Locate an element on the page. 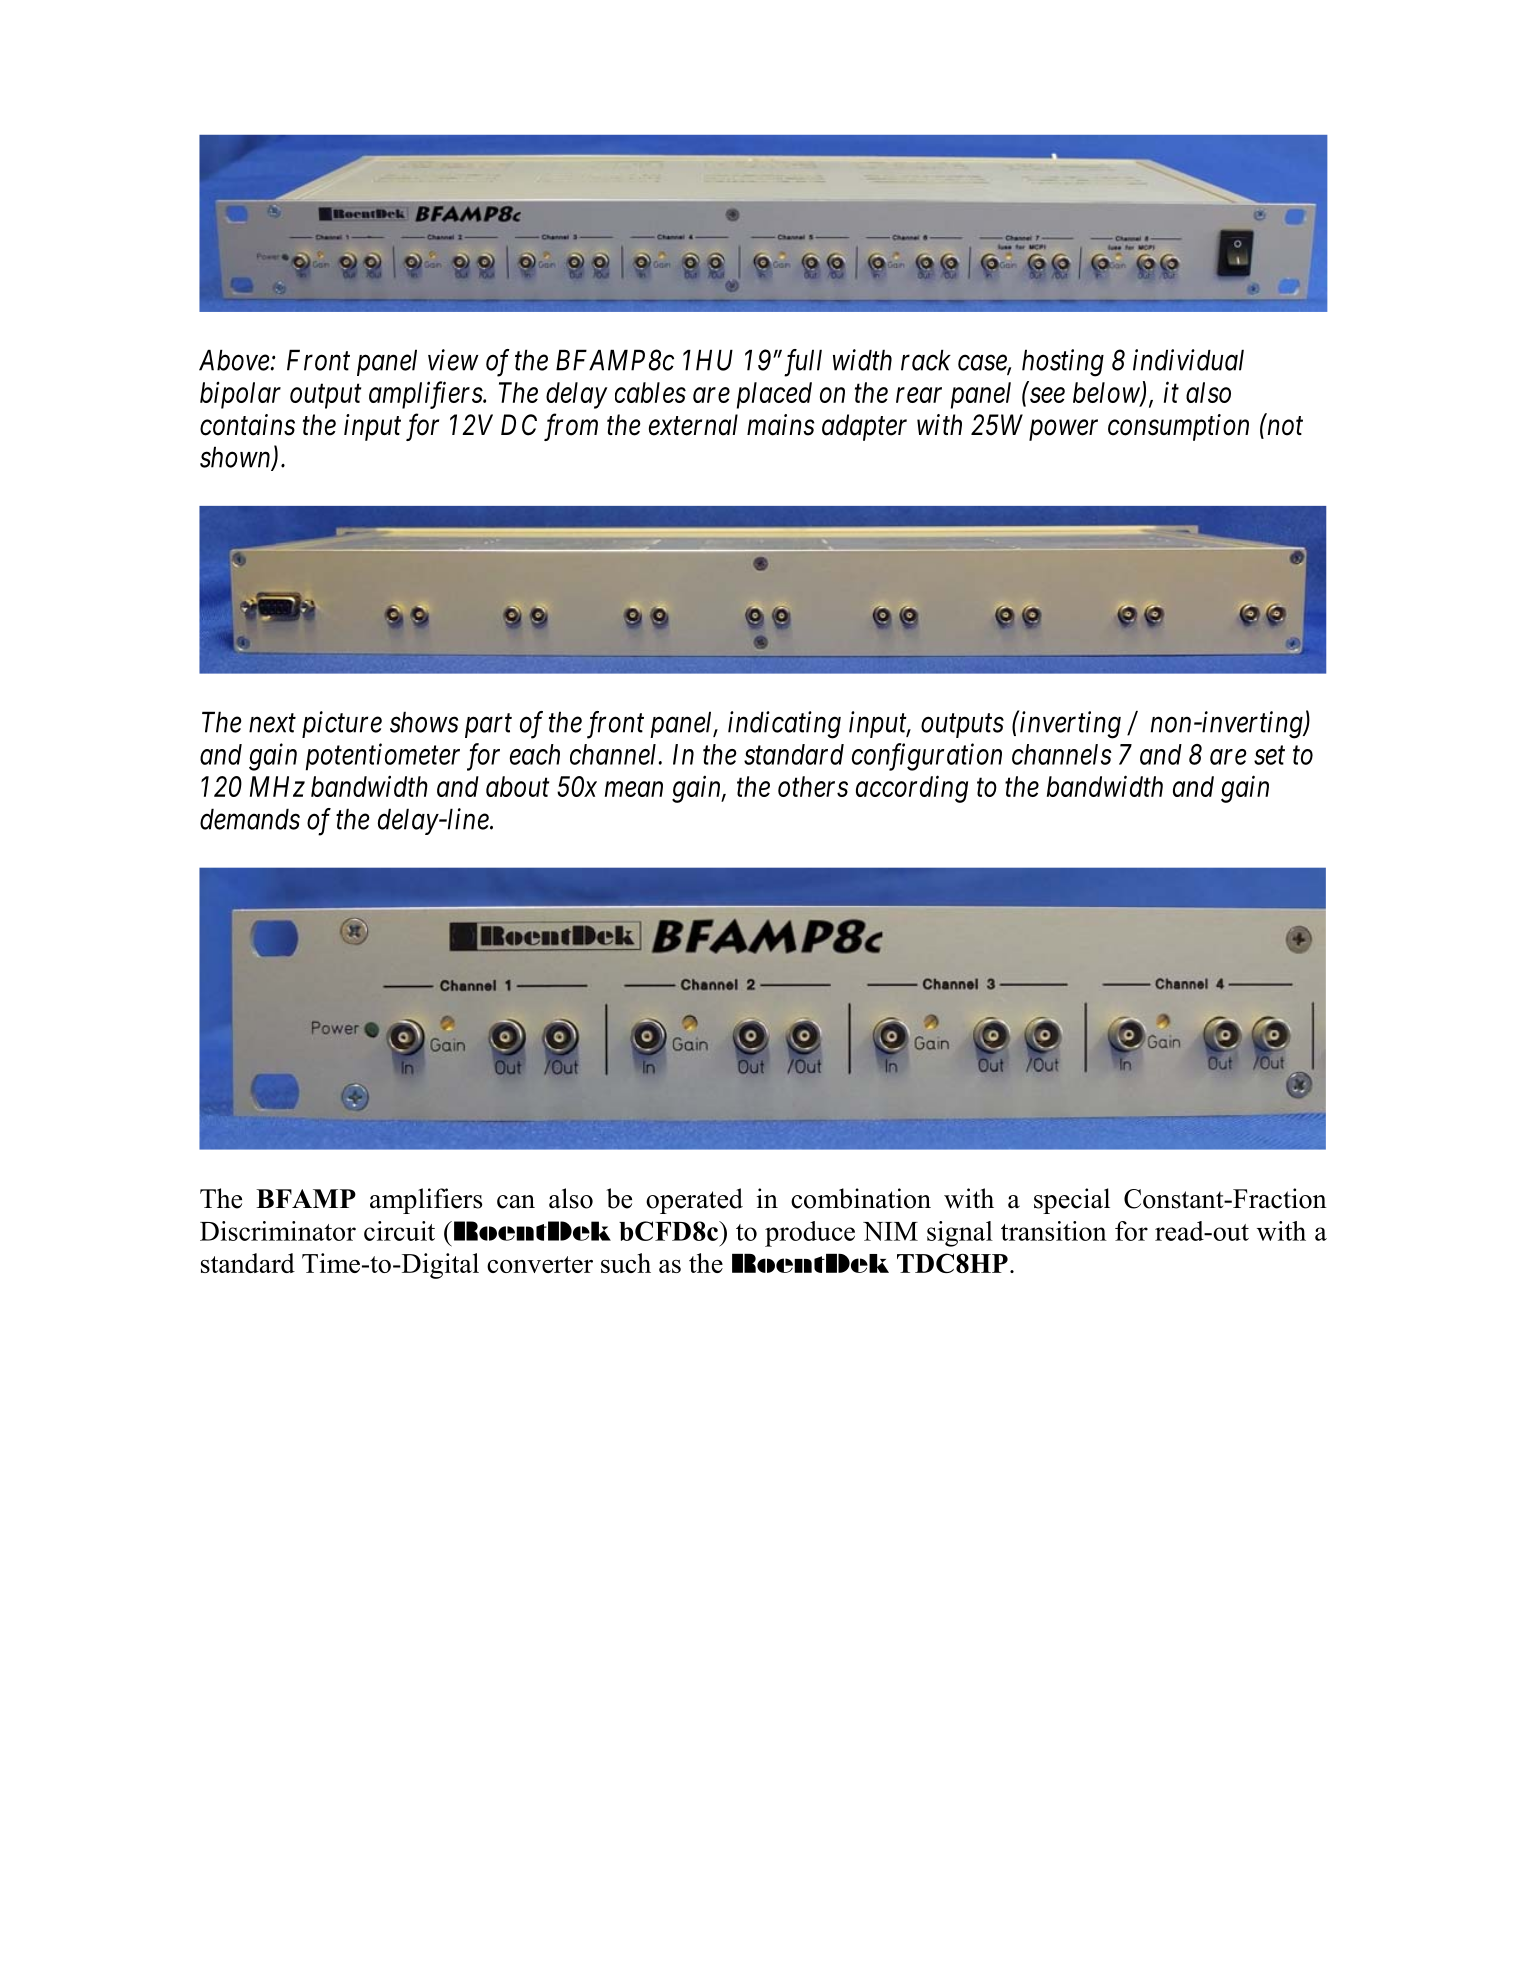  placed is located at coordinates (774, 395).
